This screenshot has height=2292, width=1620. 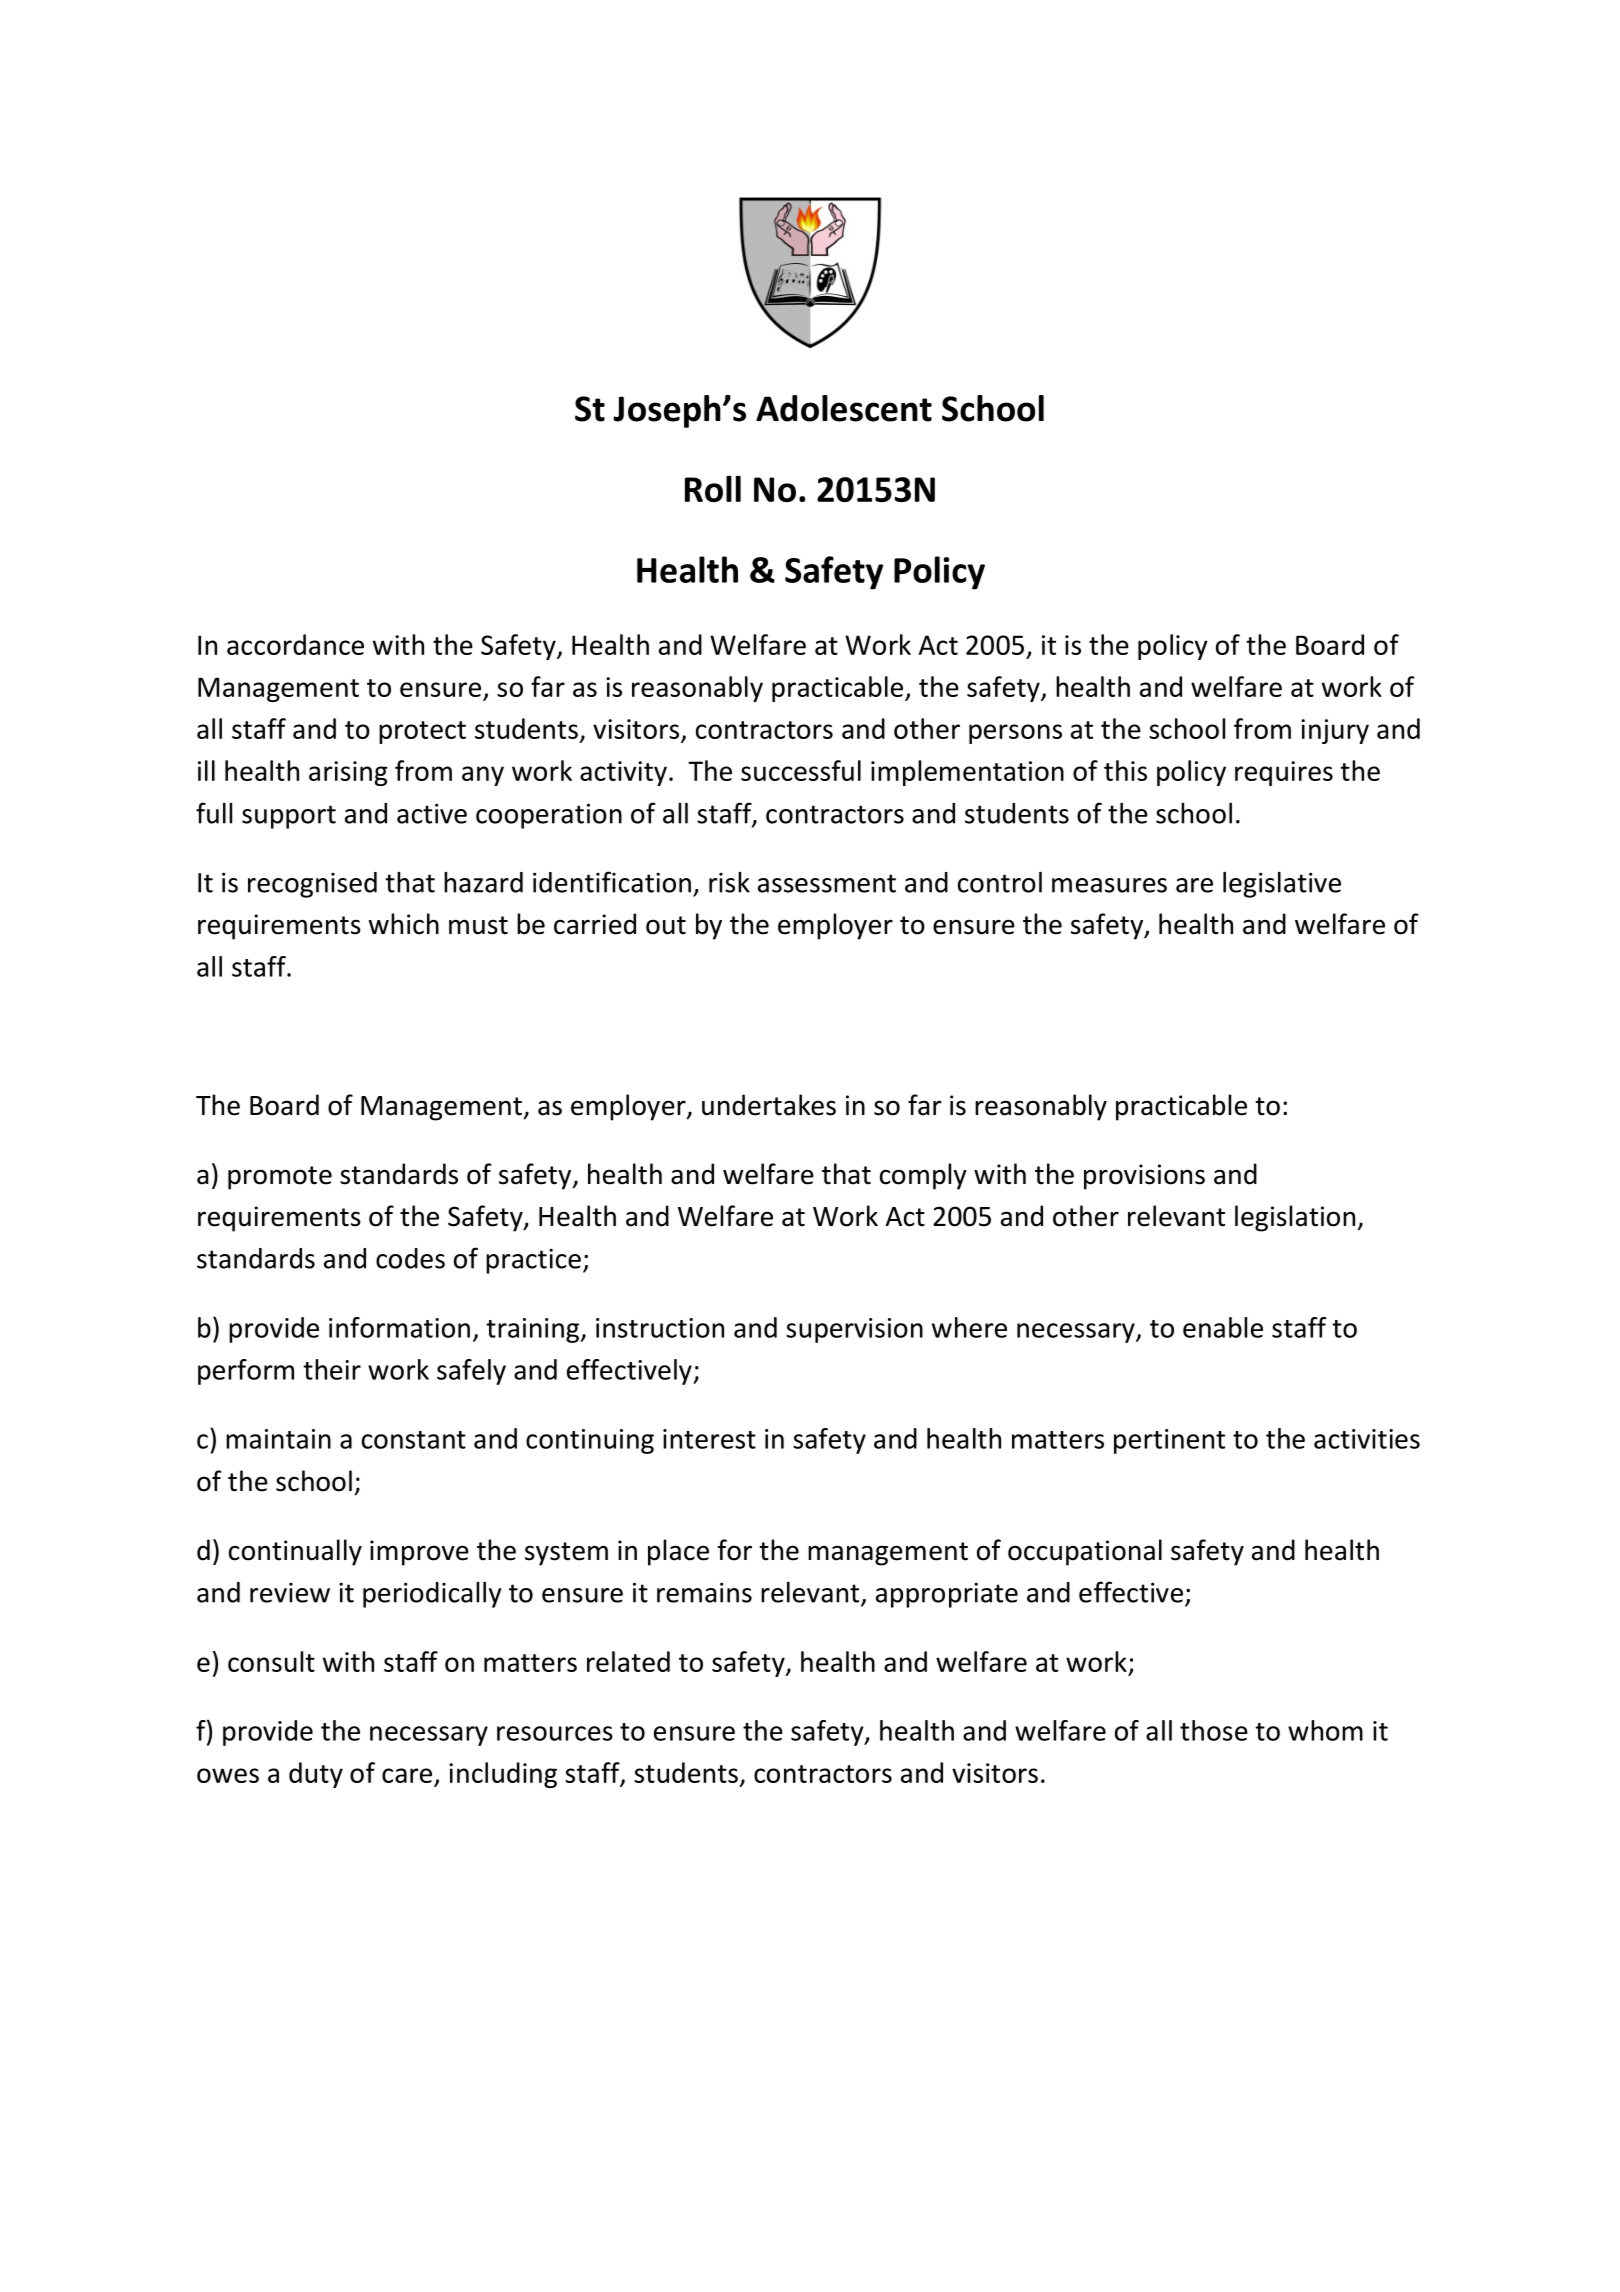 What do you see at coordinates (280, 1178) in the screenshot?
I see `promote` at bounding box center [280, 1178].
